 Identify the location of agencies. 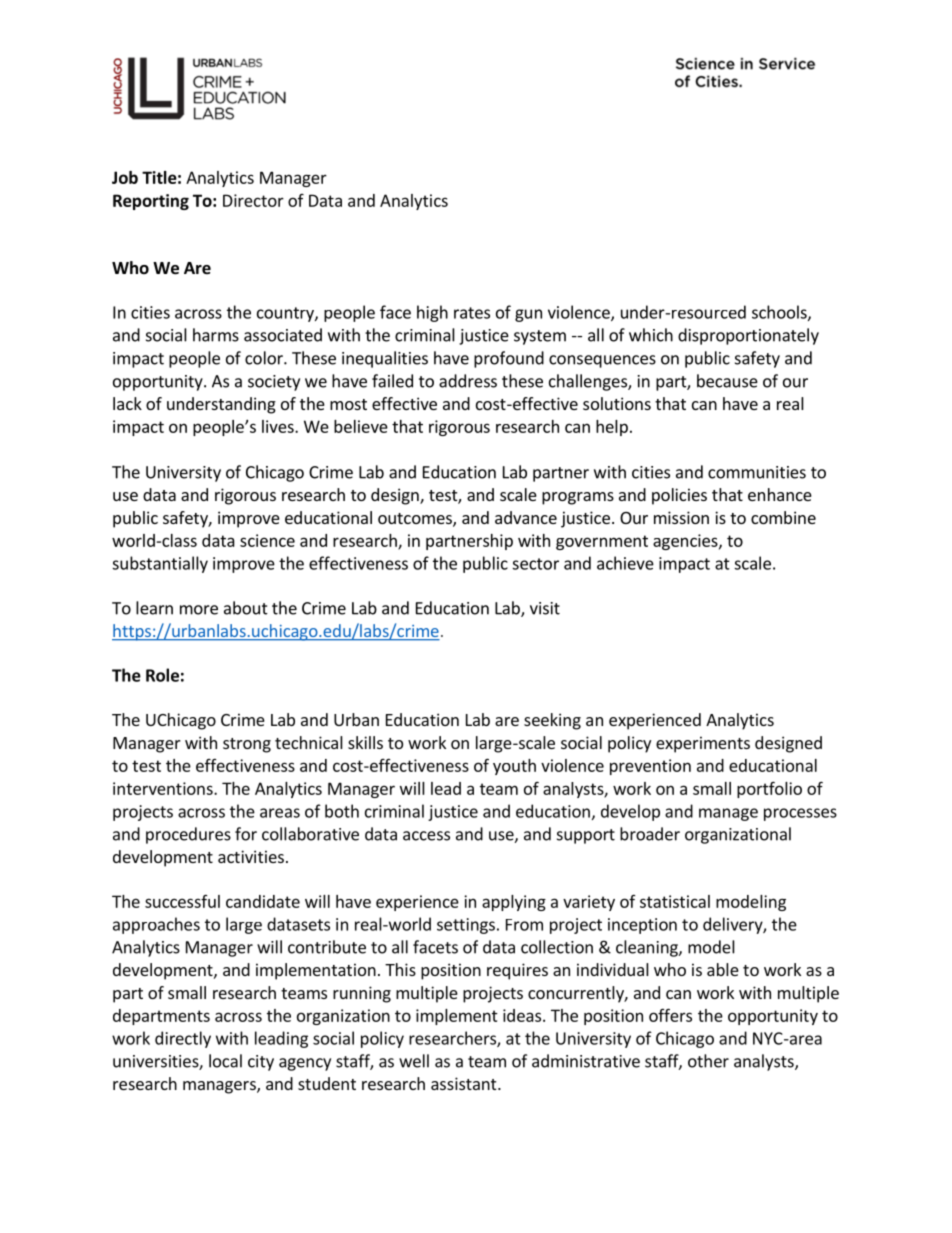
(686, 542).
